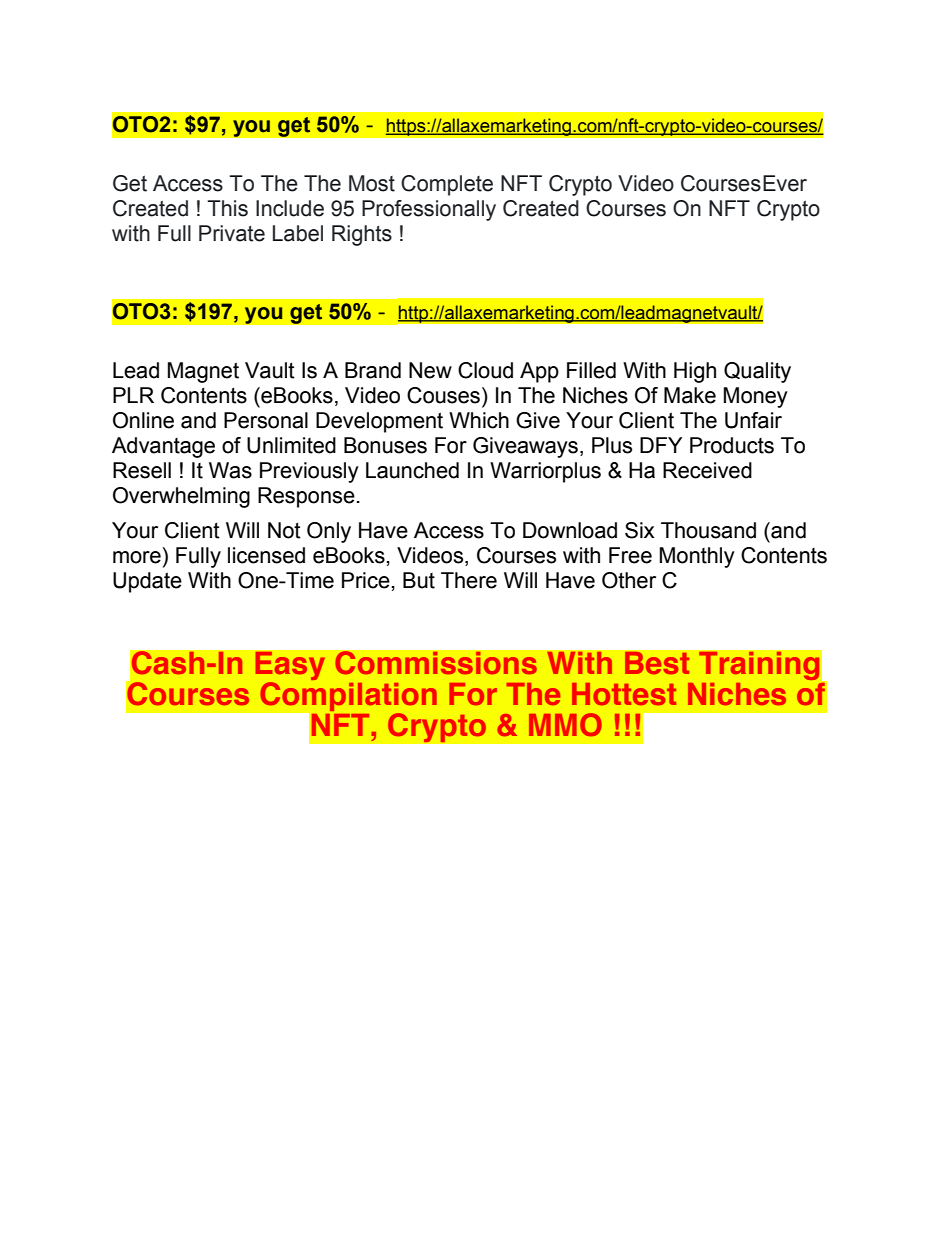  What do you see at coordinates (227, 208) in the document?
I see `This` at bounding box center [227, 208].
